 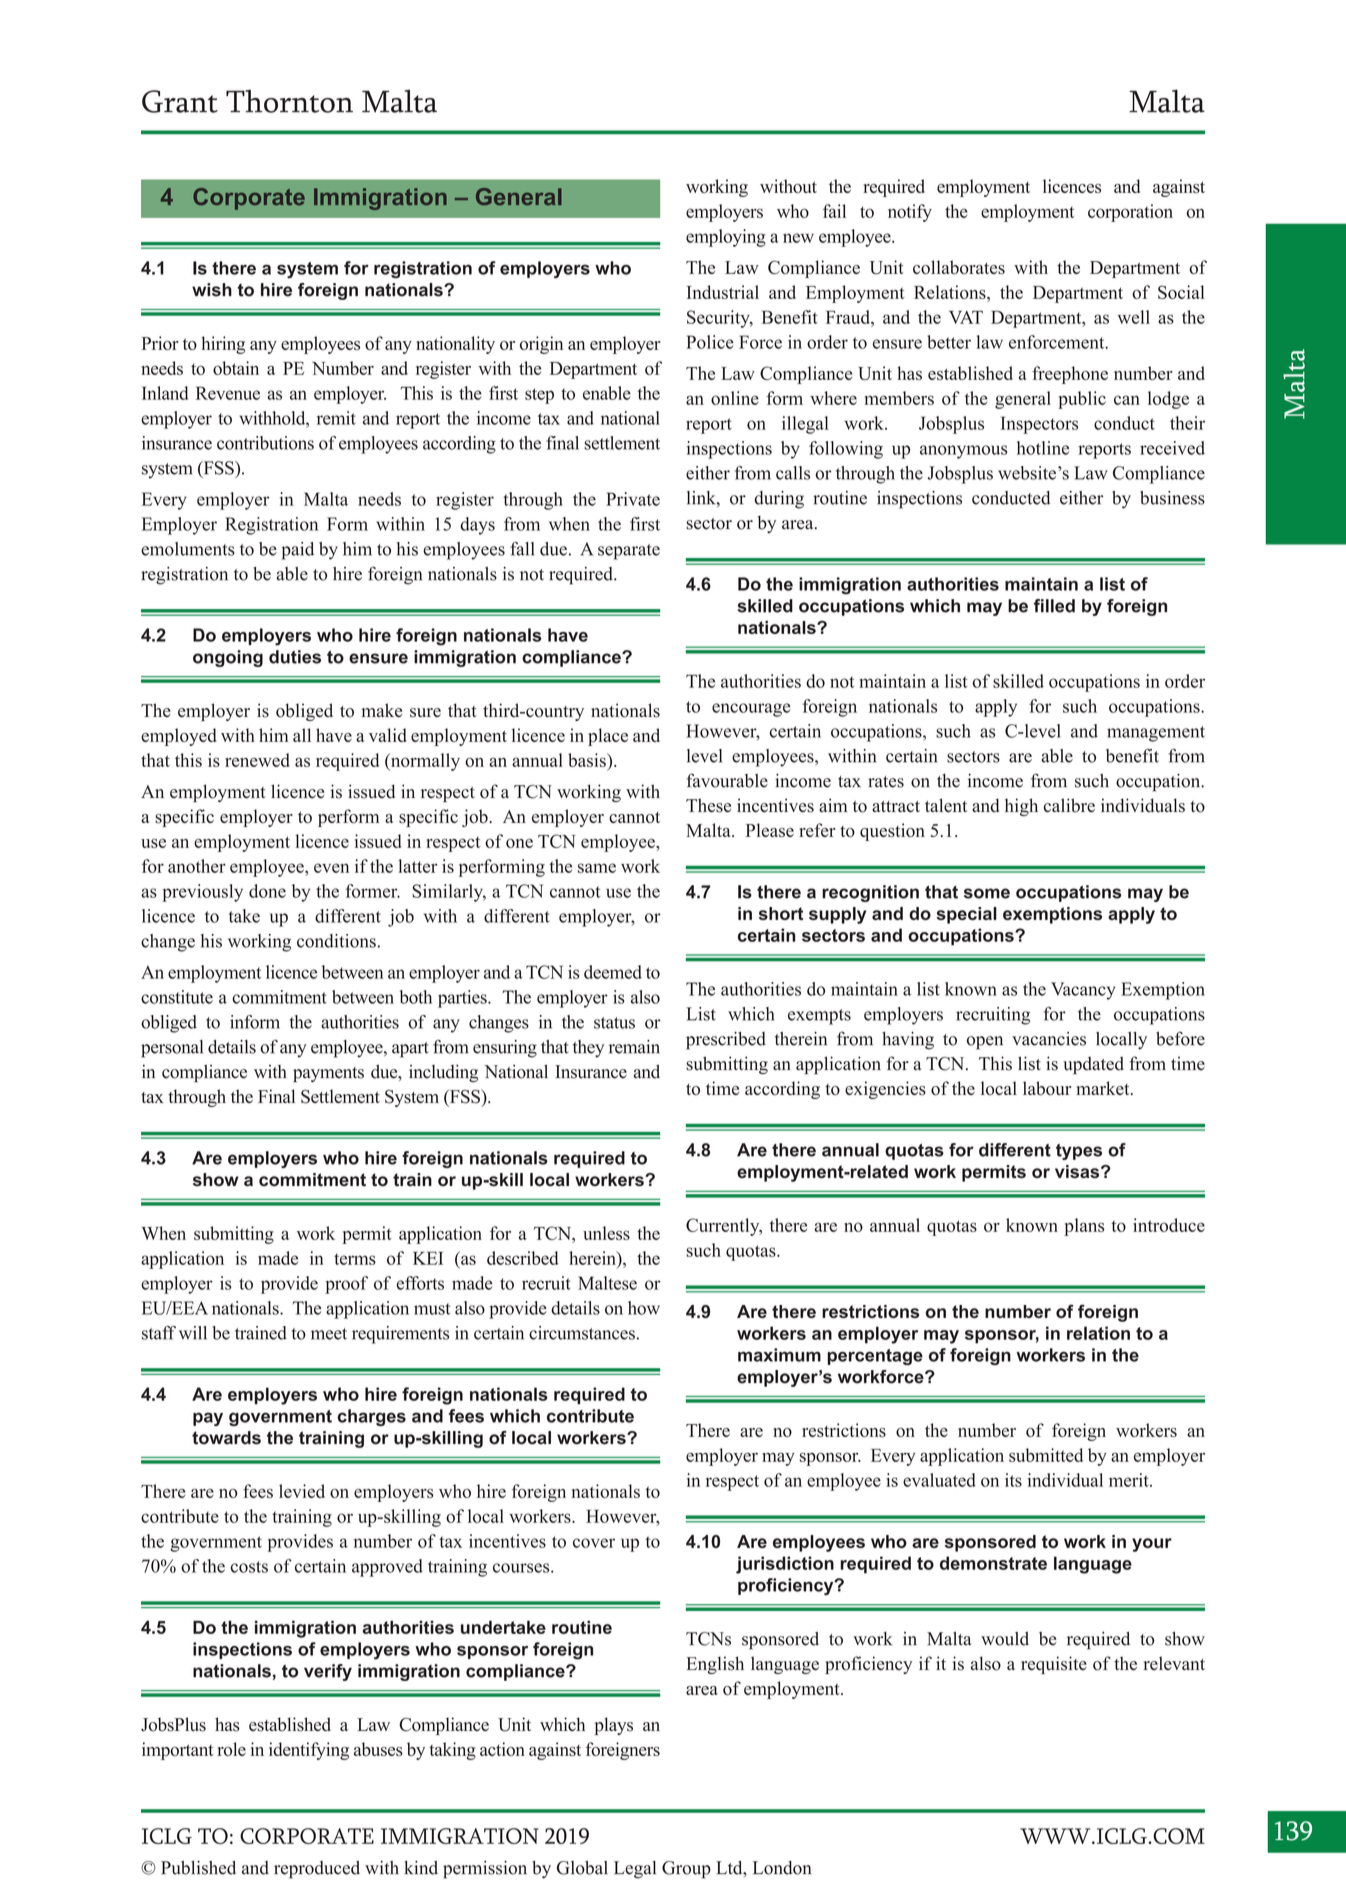 What do you see at coordinates (317, 1870) in the page?
I see `reproduced` at bounding box center [317, 1870].
